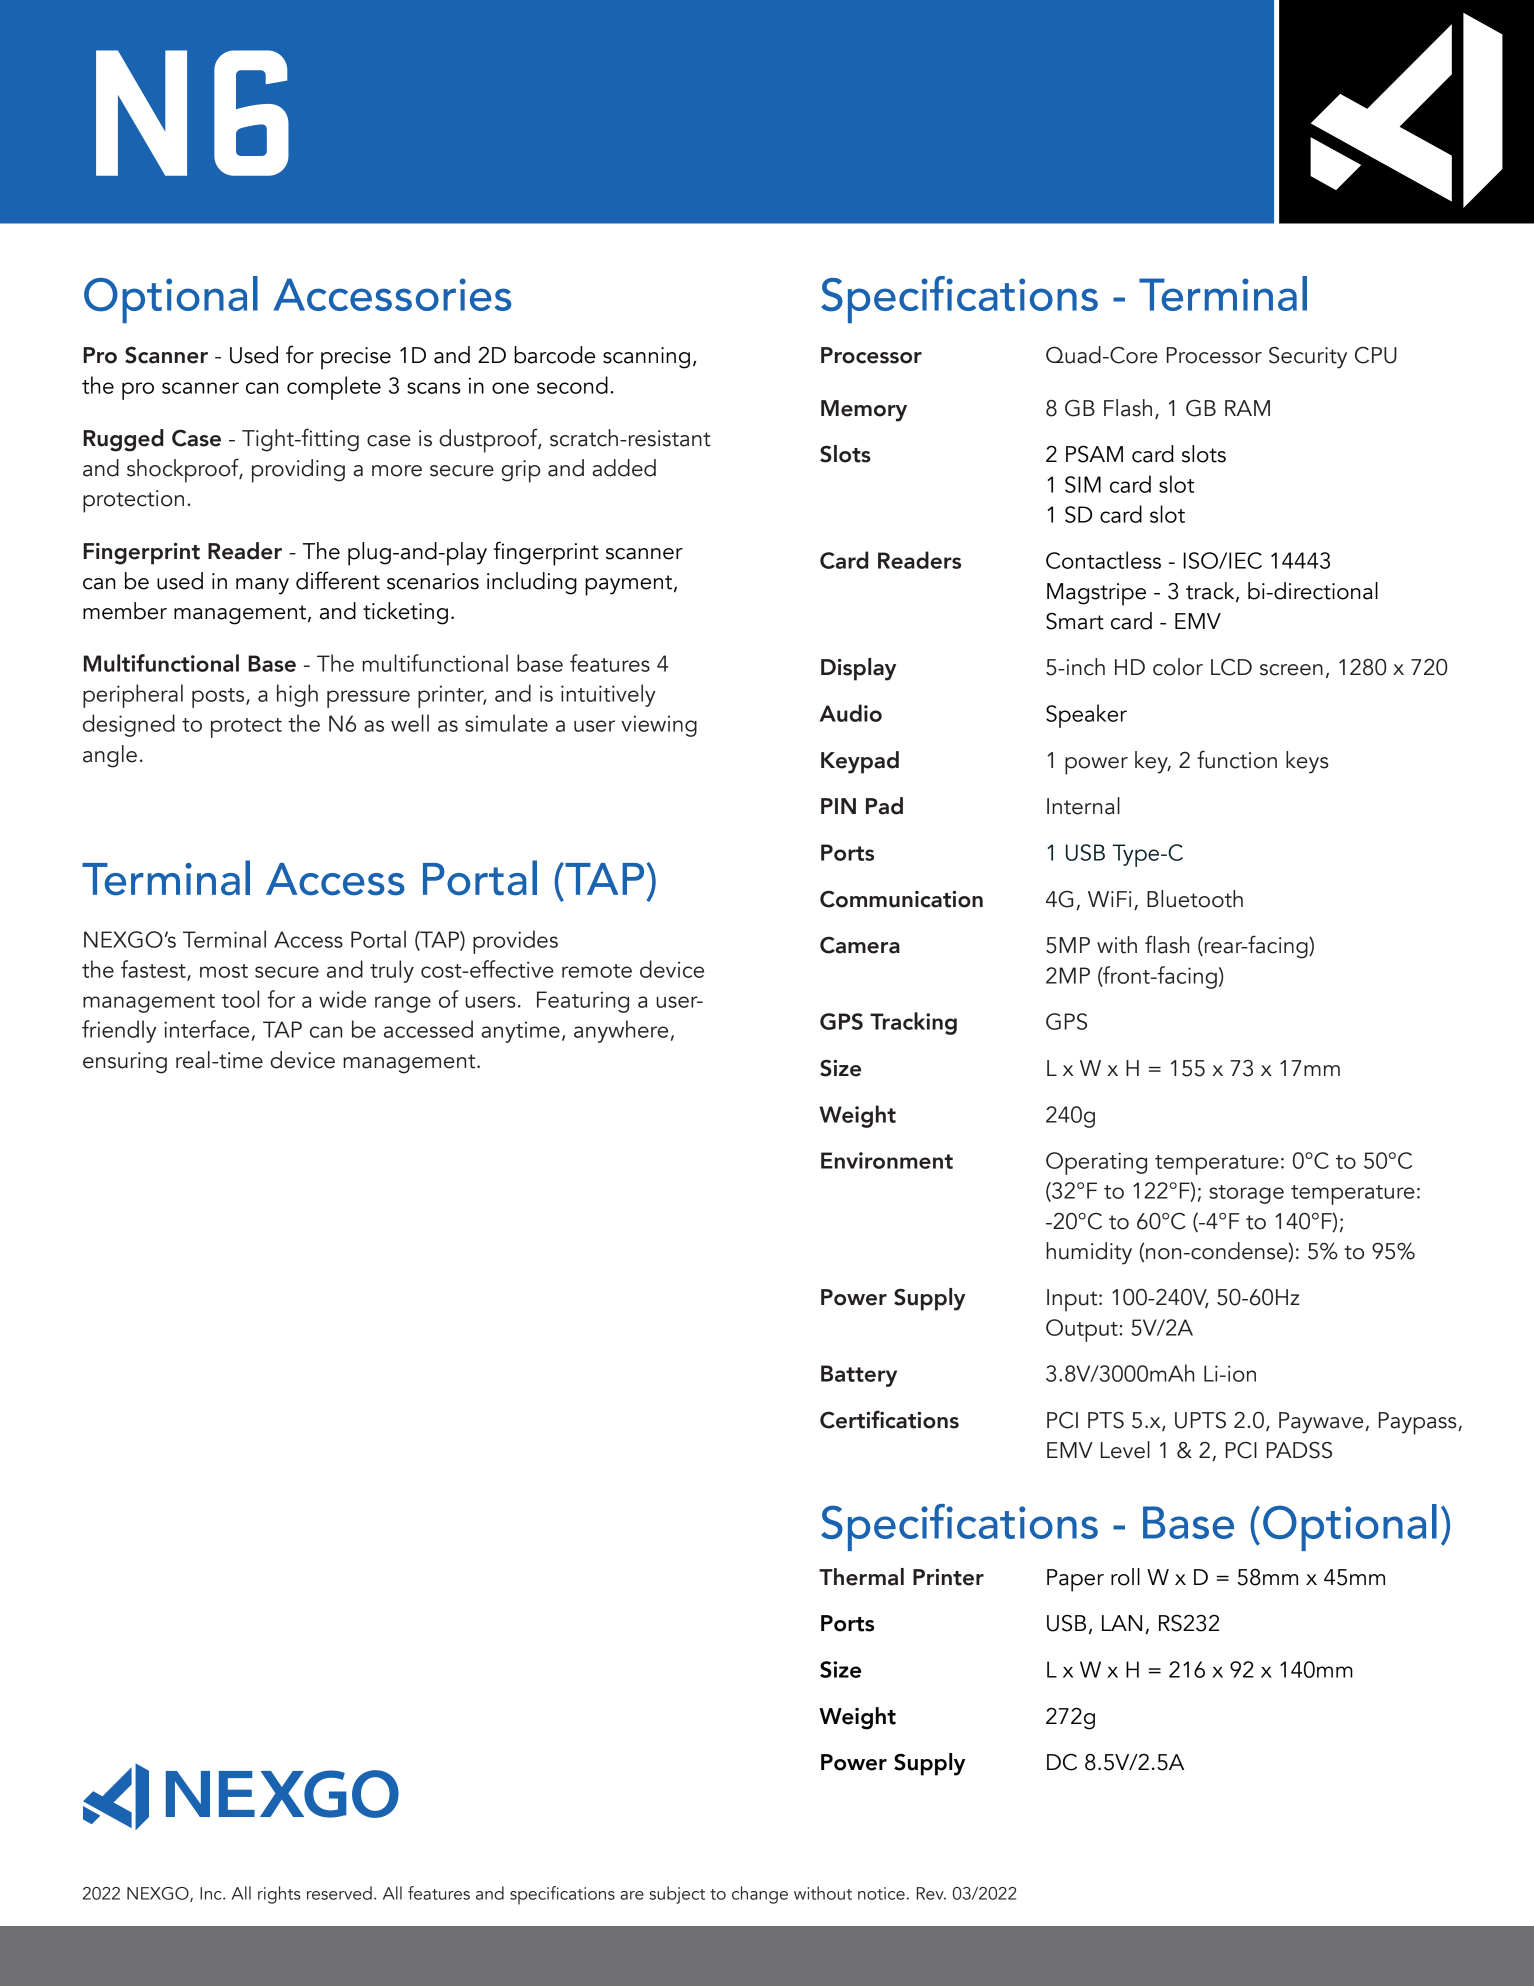  I want to click on RAM, so click(1247, 408).
